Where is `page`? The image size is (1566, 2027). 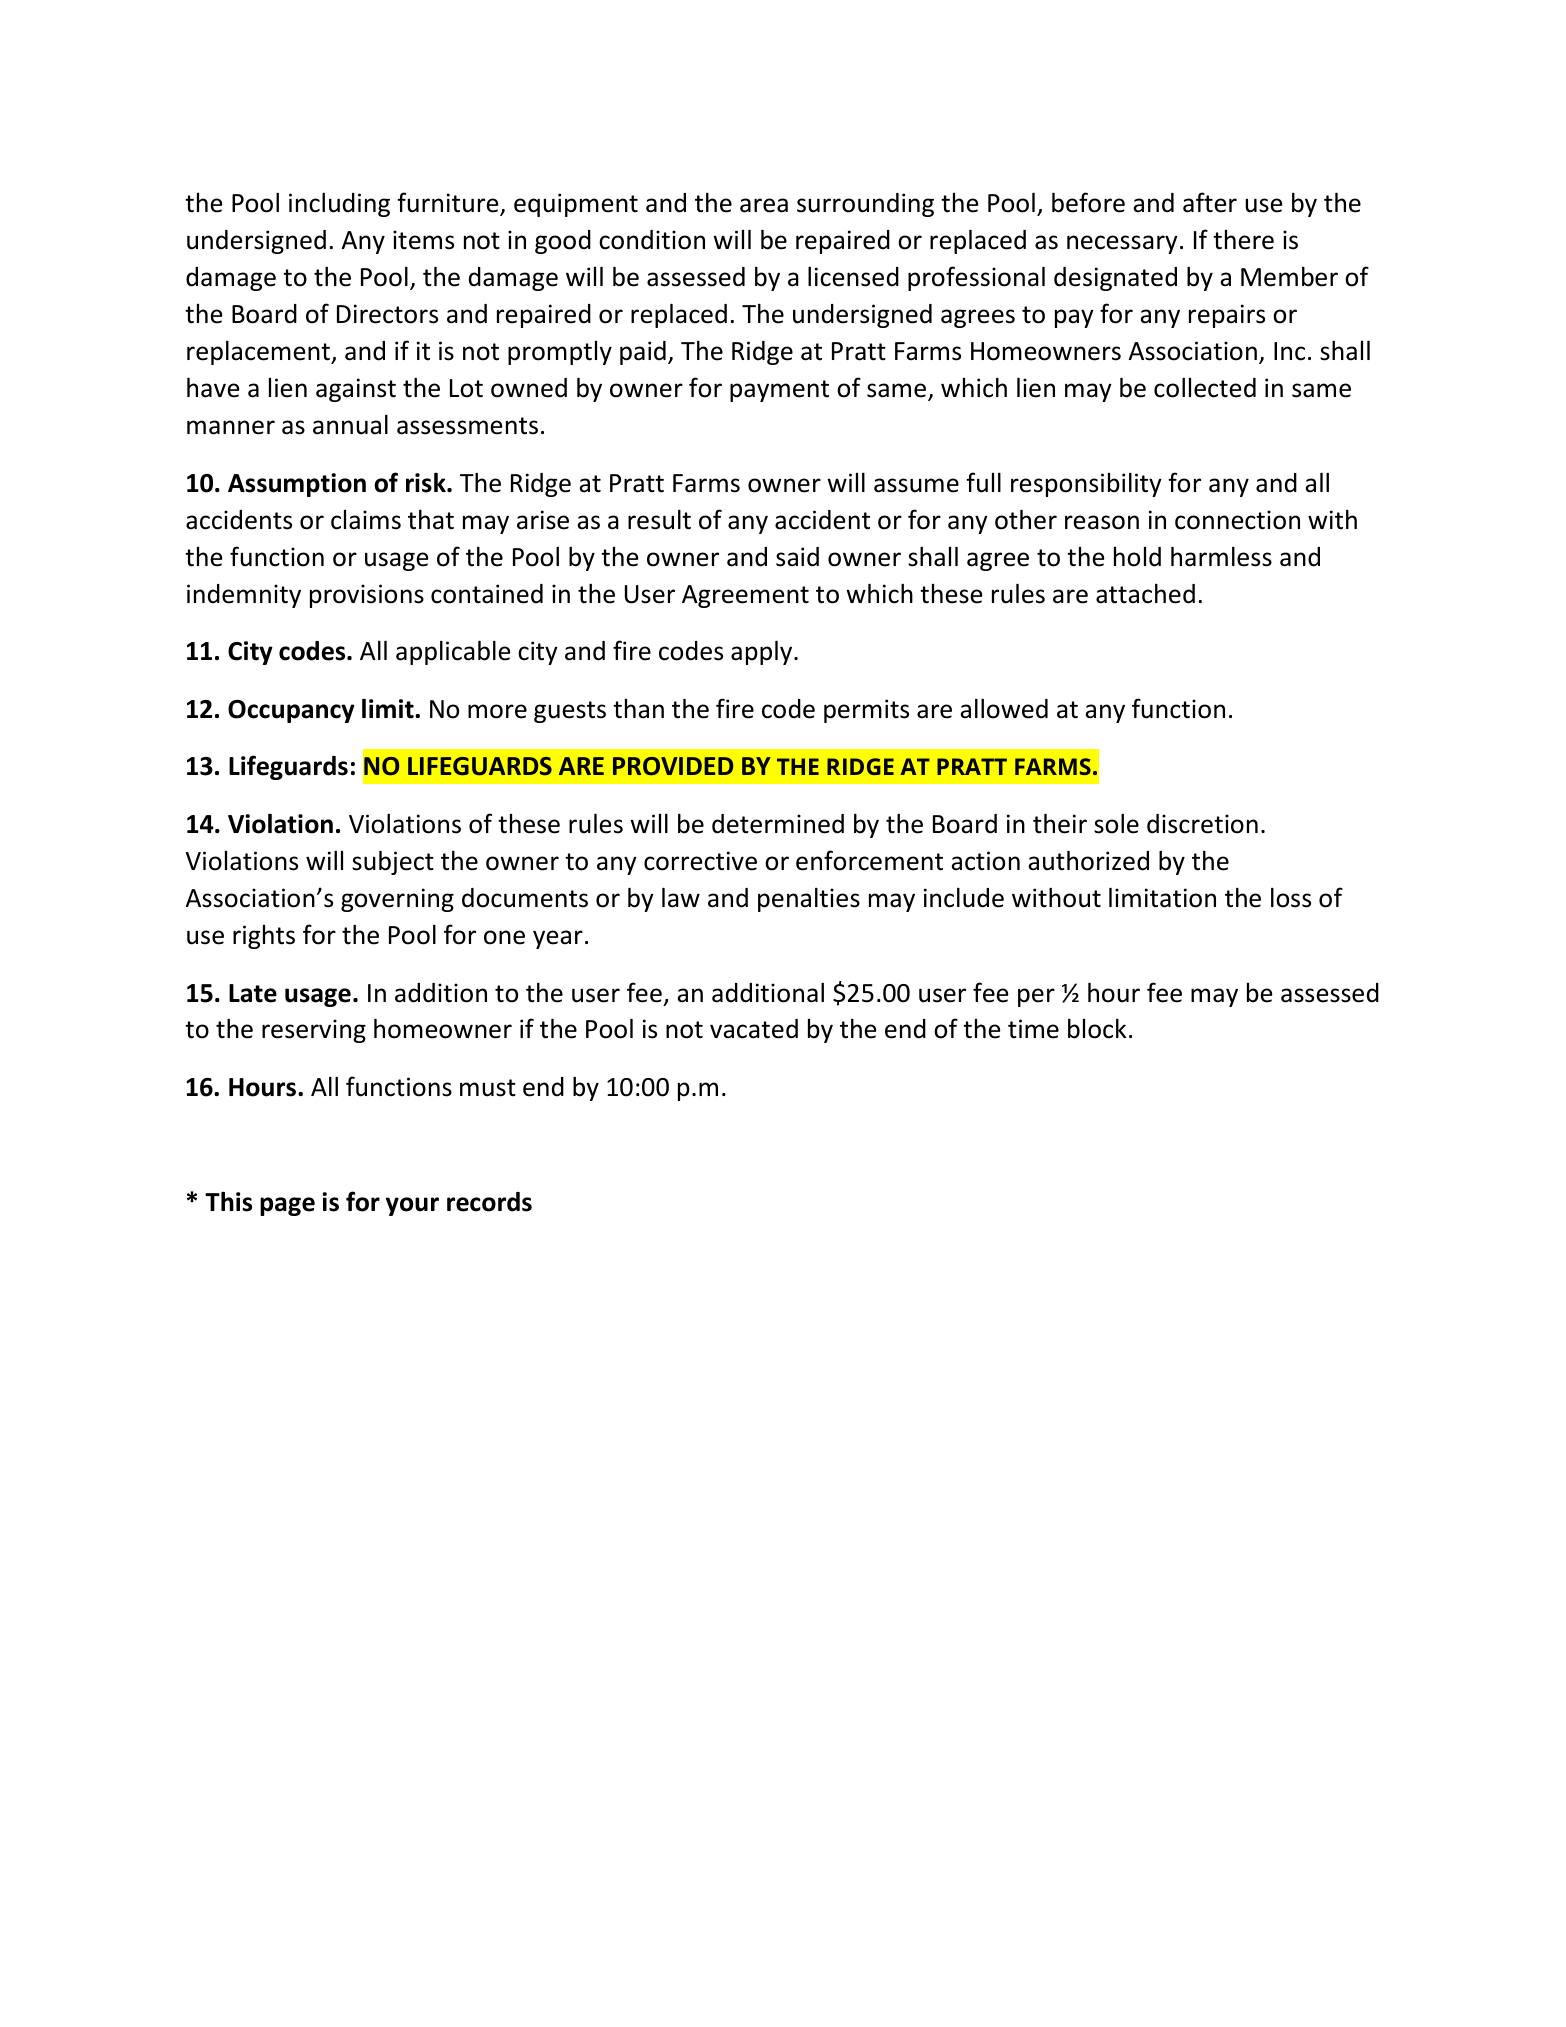 page is located at coordinates (287, 1206).
